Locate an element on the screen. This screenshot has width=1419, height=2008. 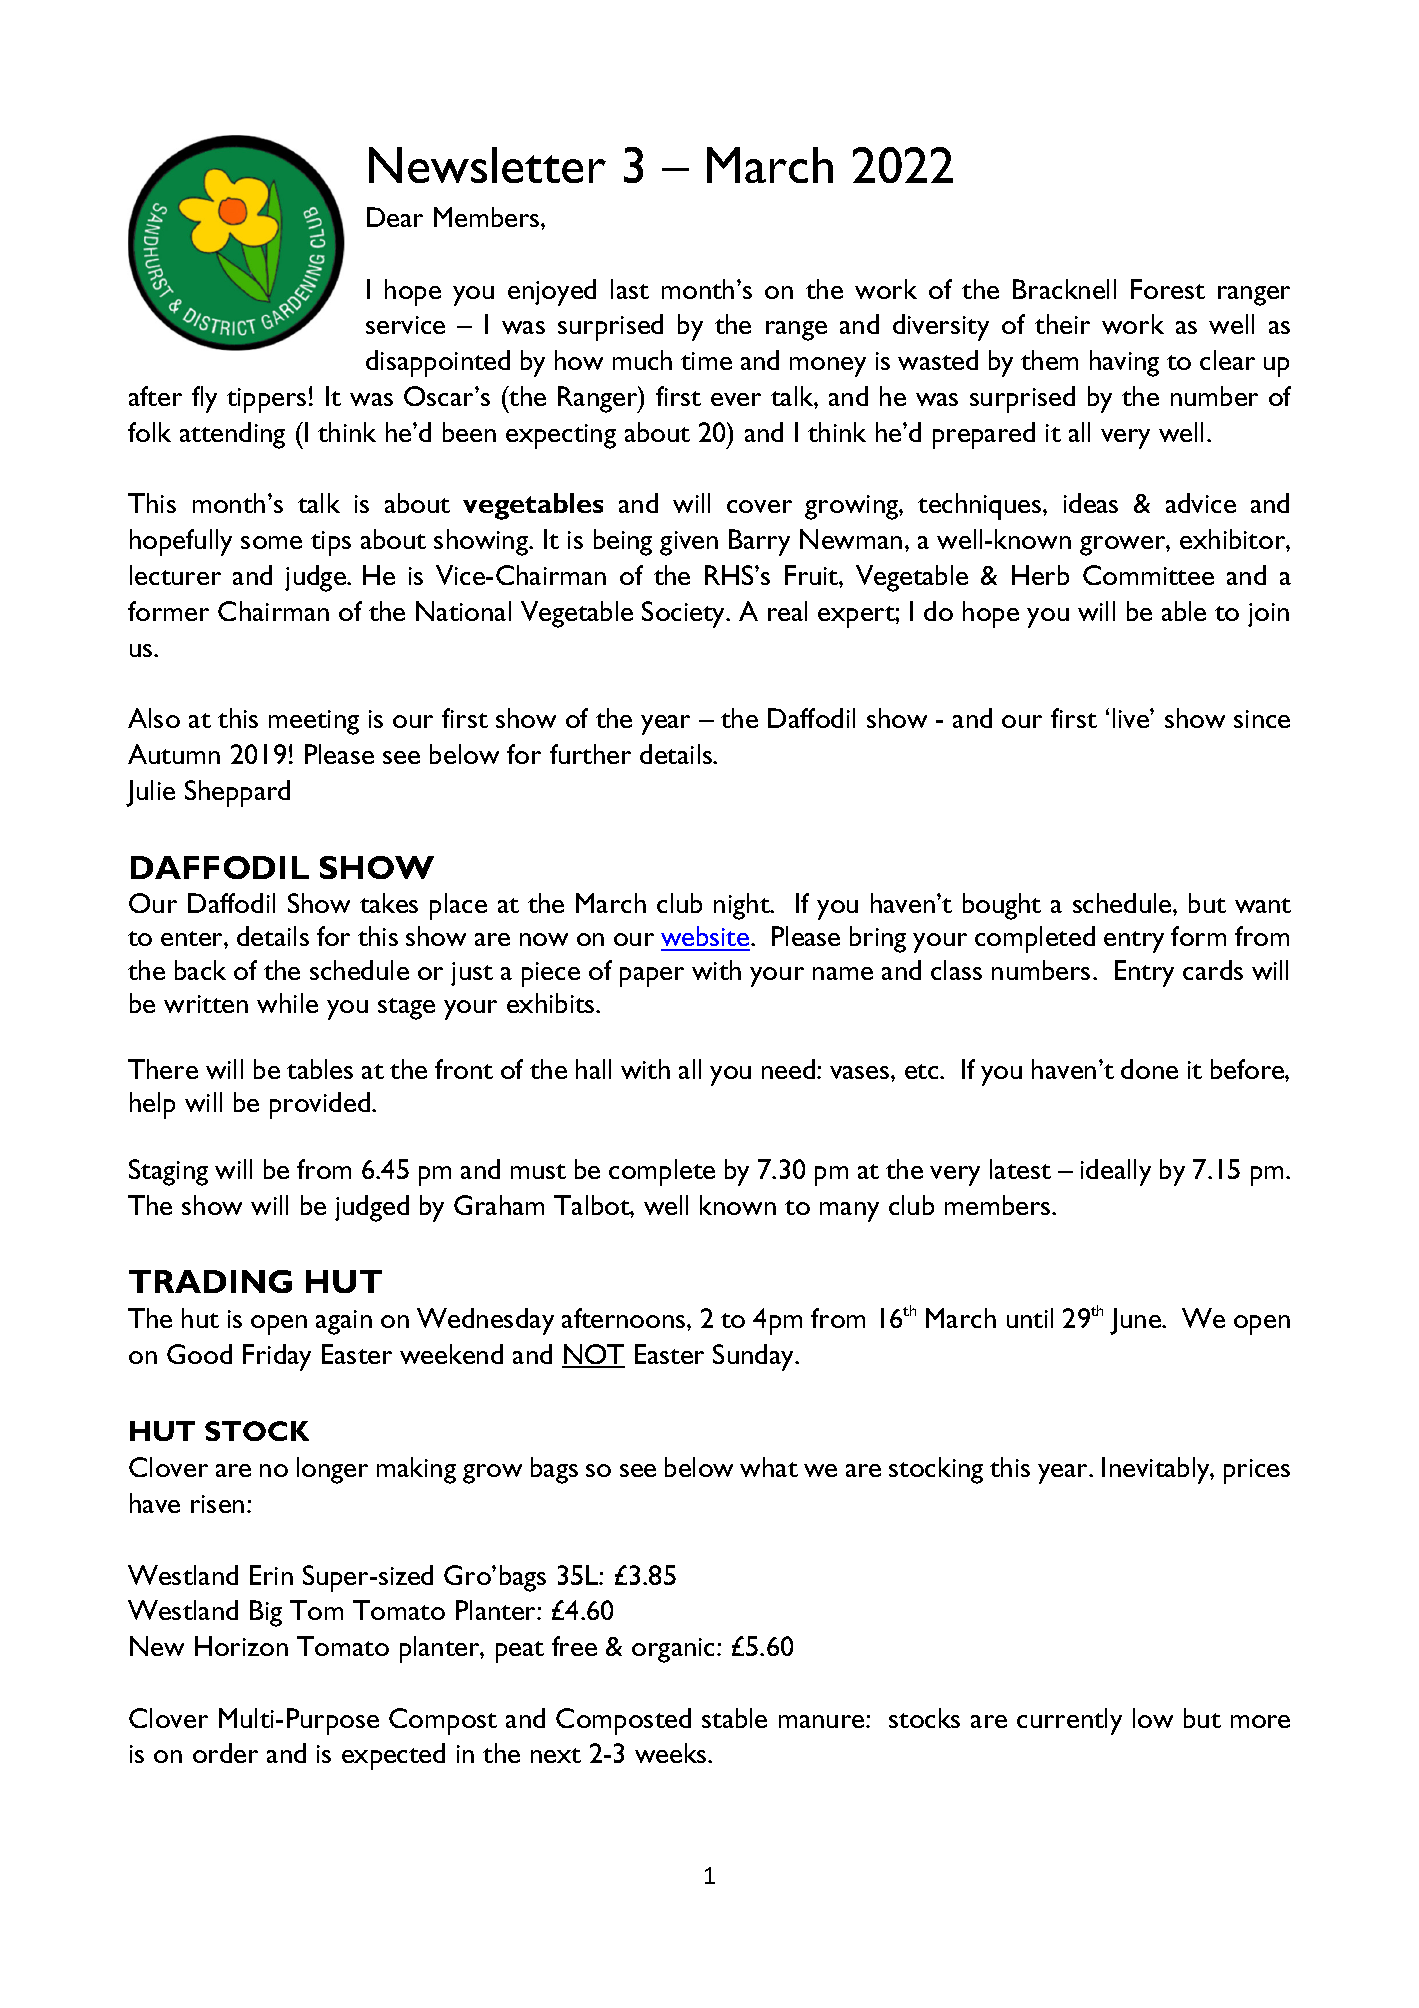
Forest is located at coordinates (1168, 289).
